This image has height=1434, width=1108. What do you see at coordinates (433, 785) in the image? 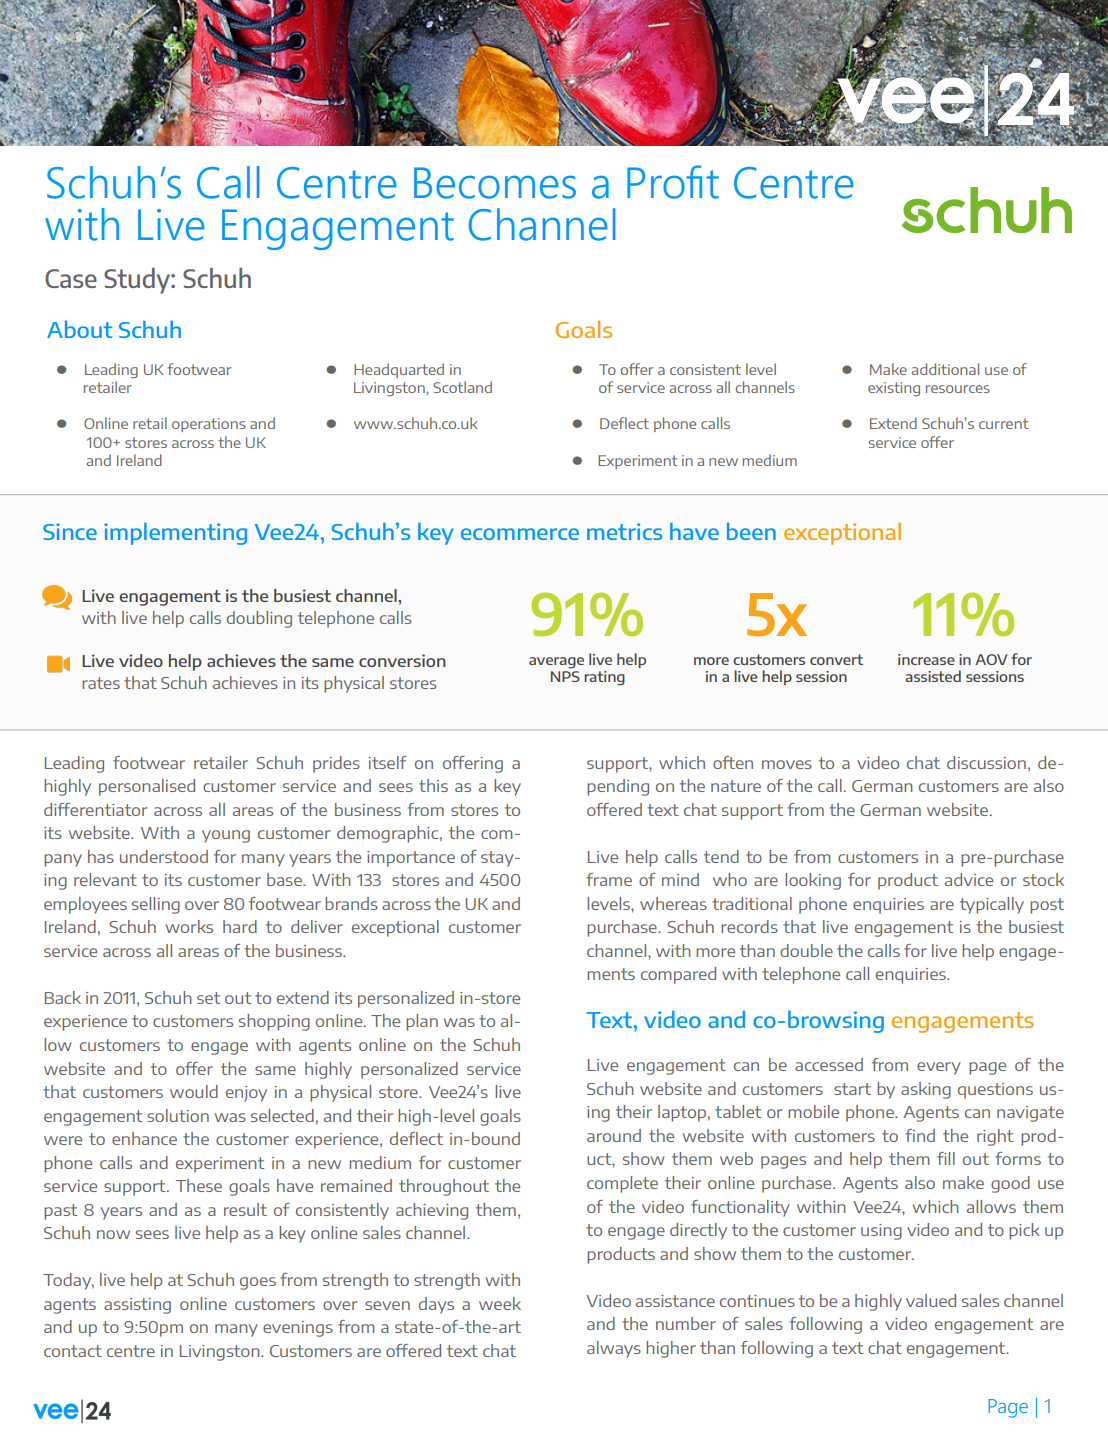
I see `this` at bounding box center [433, 785].
